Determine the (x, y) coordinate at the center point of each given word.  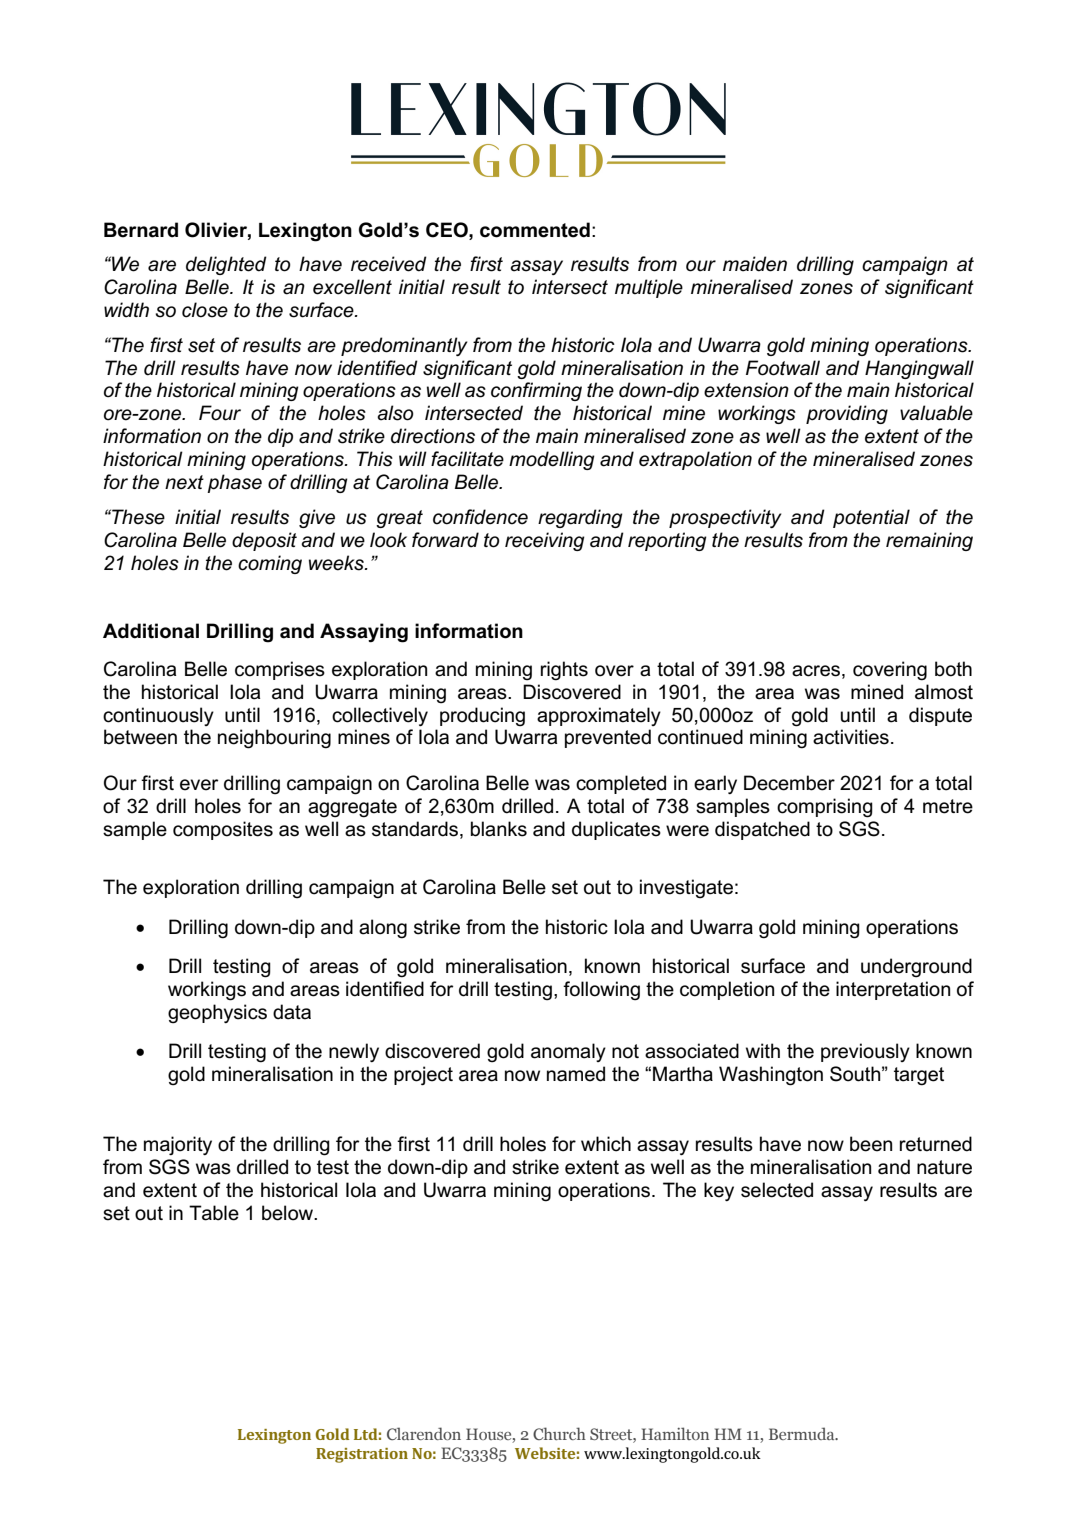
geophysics (217, 1014)
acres (816, 671)
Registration (362, 1455)
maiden (755, 264)
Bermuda (803, 1433)
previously (865, 1052)
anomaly (568, 1052)
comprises (280, 670)
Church (559, 1433)
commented (535, 230)
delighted (226, 265)
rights (564, 671)
